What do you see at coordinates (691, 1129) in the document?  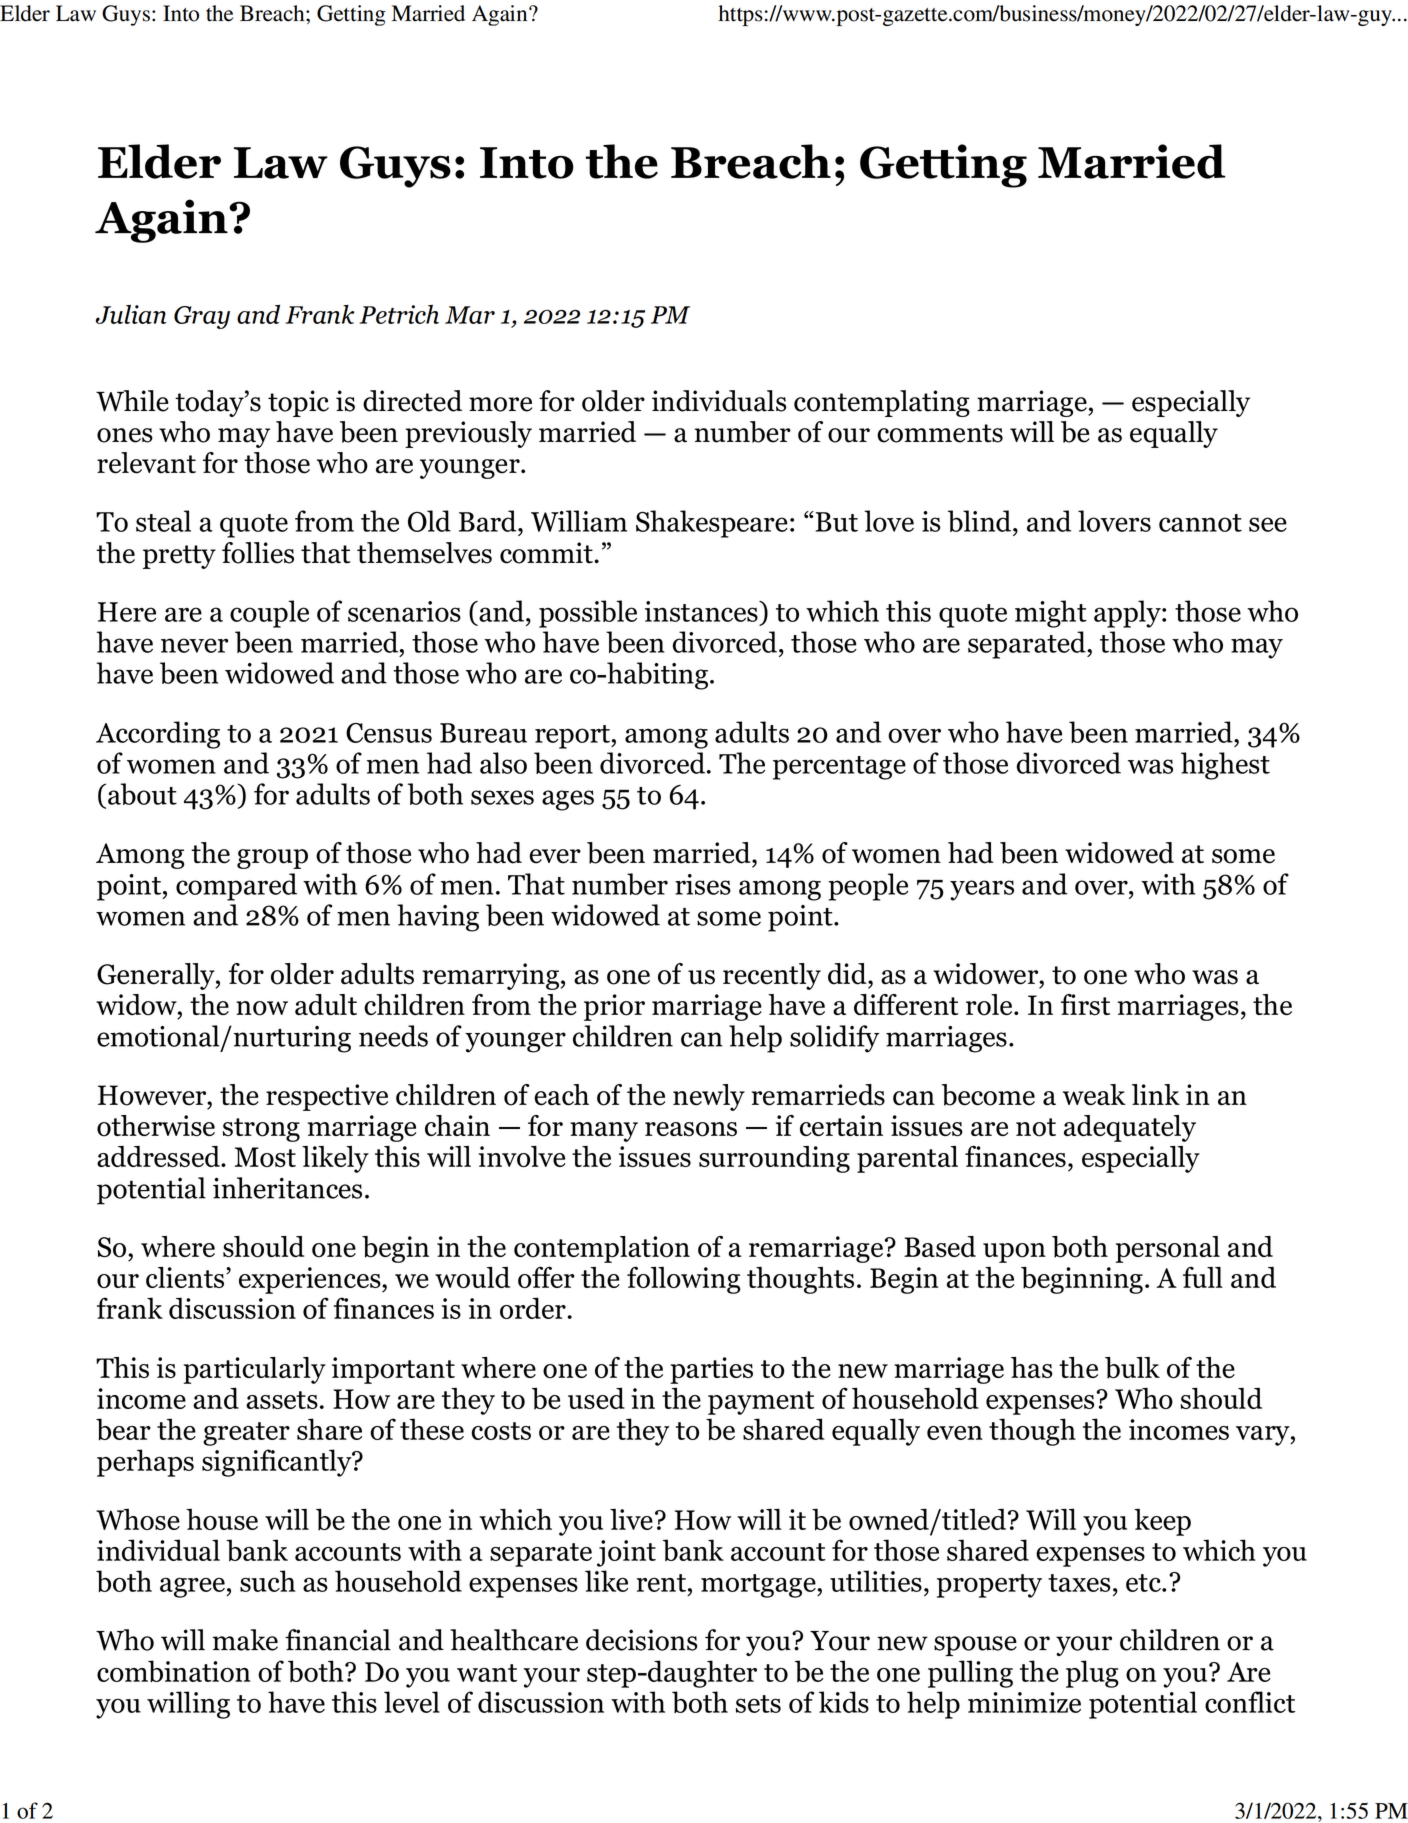 I see `reasons` at bounding box center [691, 1129].
